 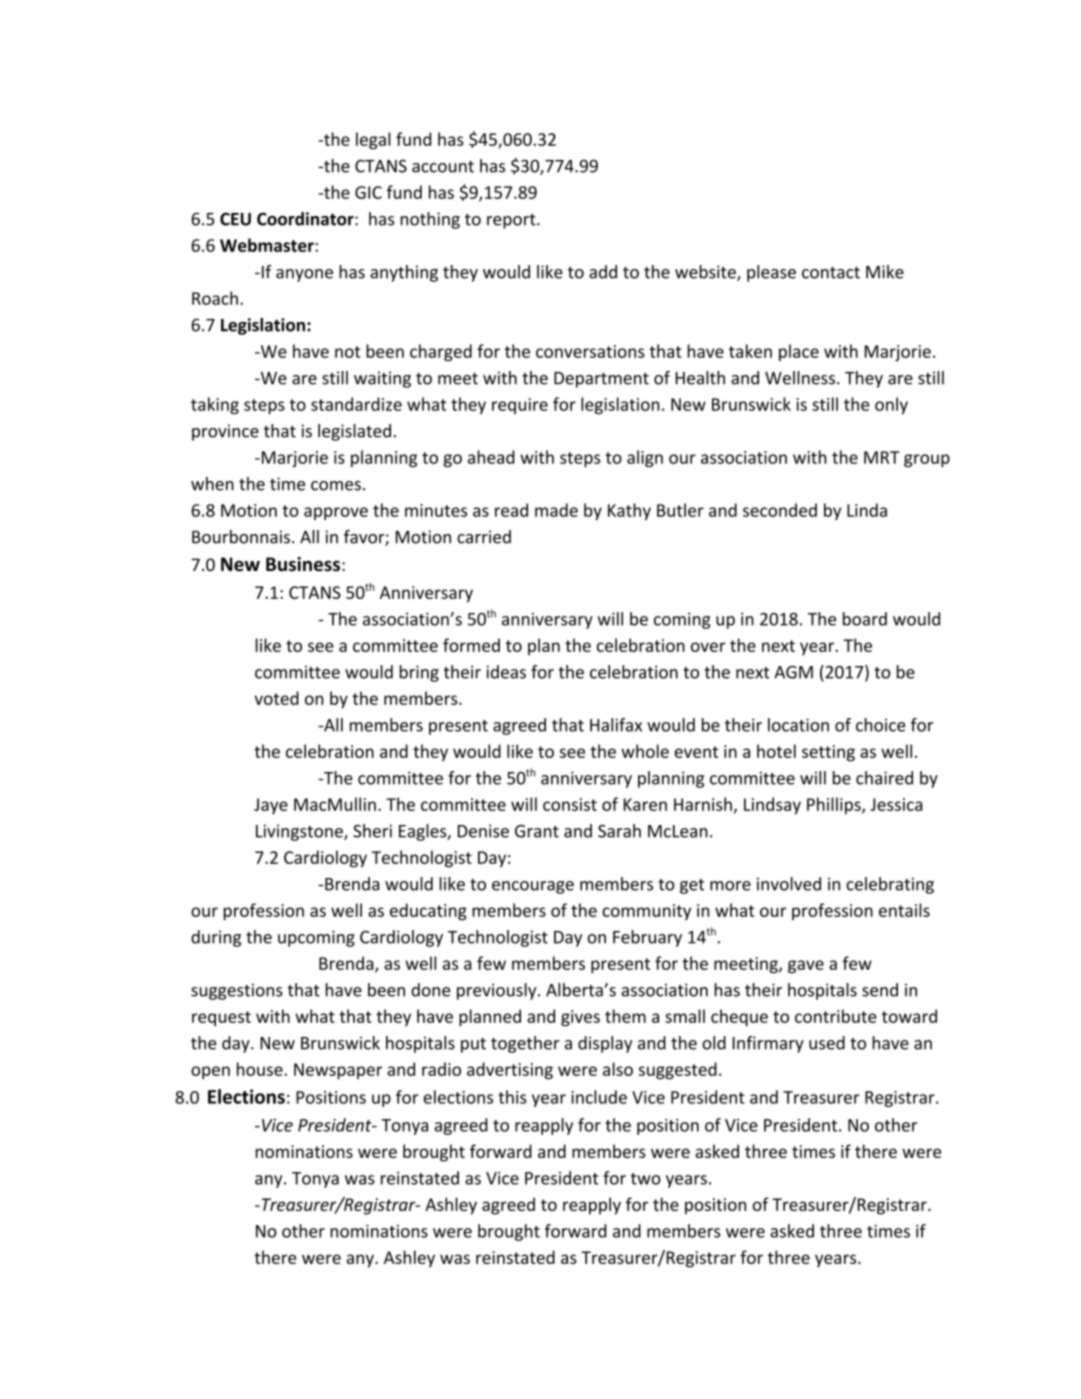 I want to click on ideas, so click(x=506, y=672).
